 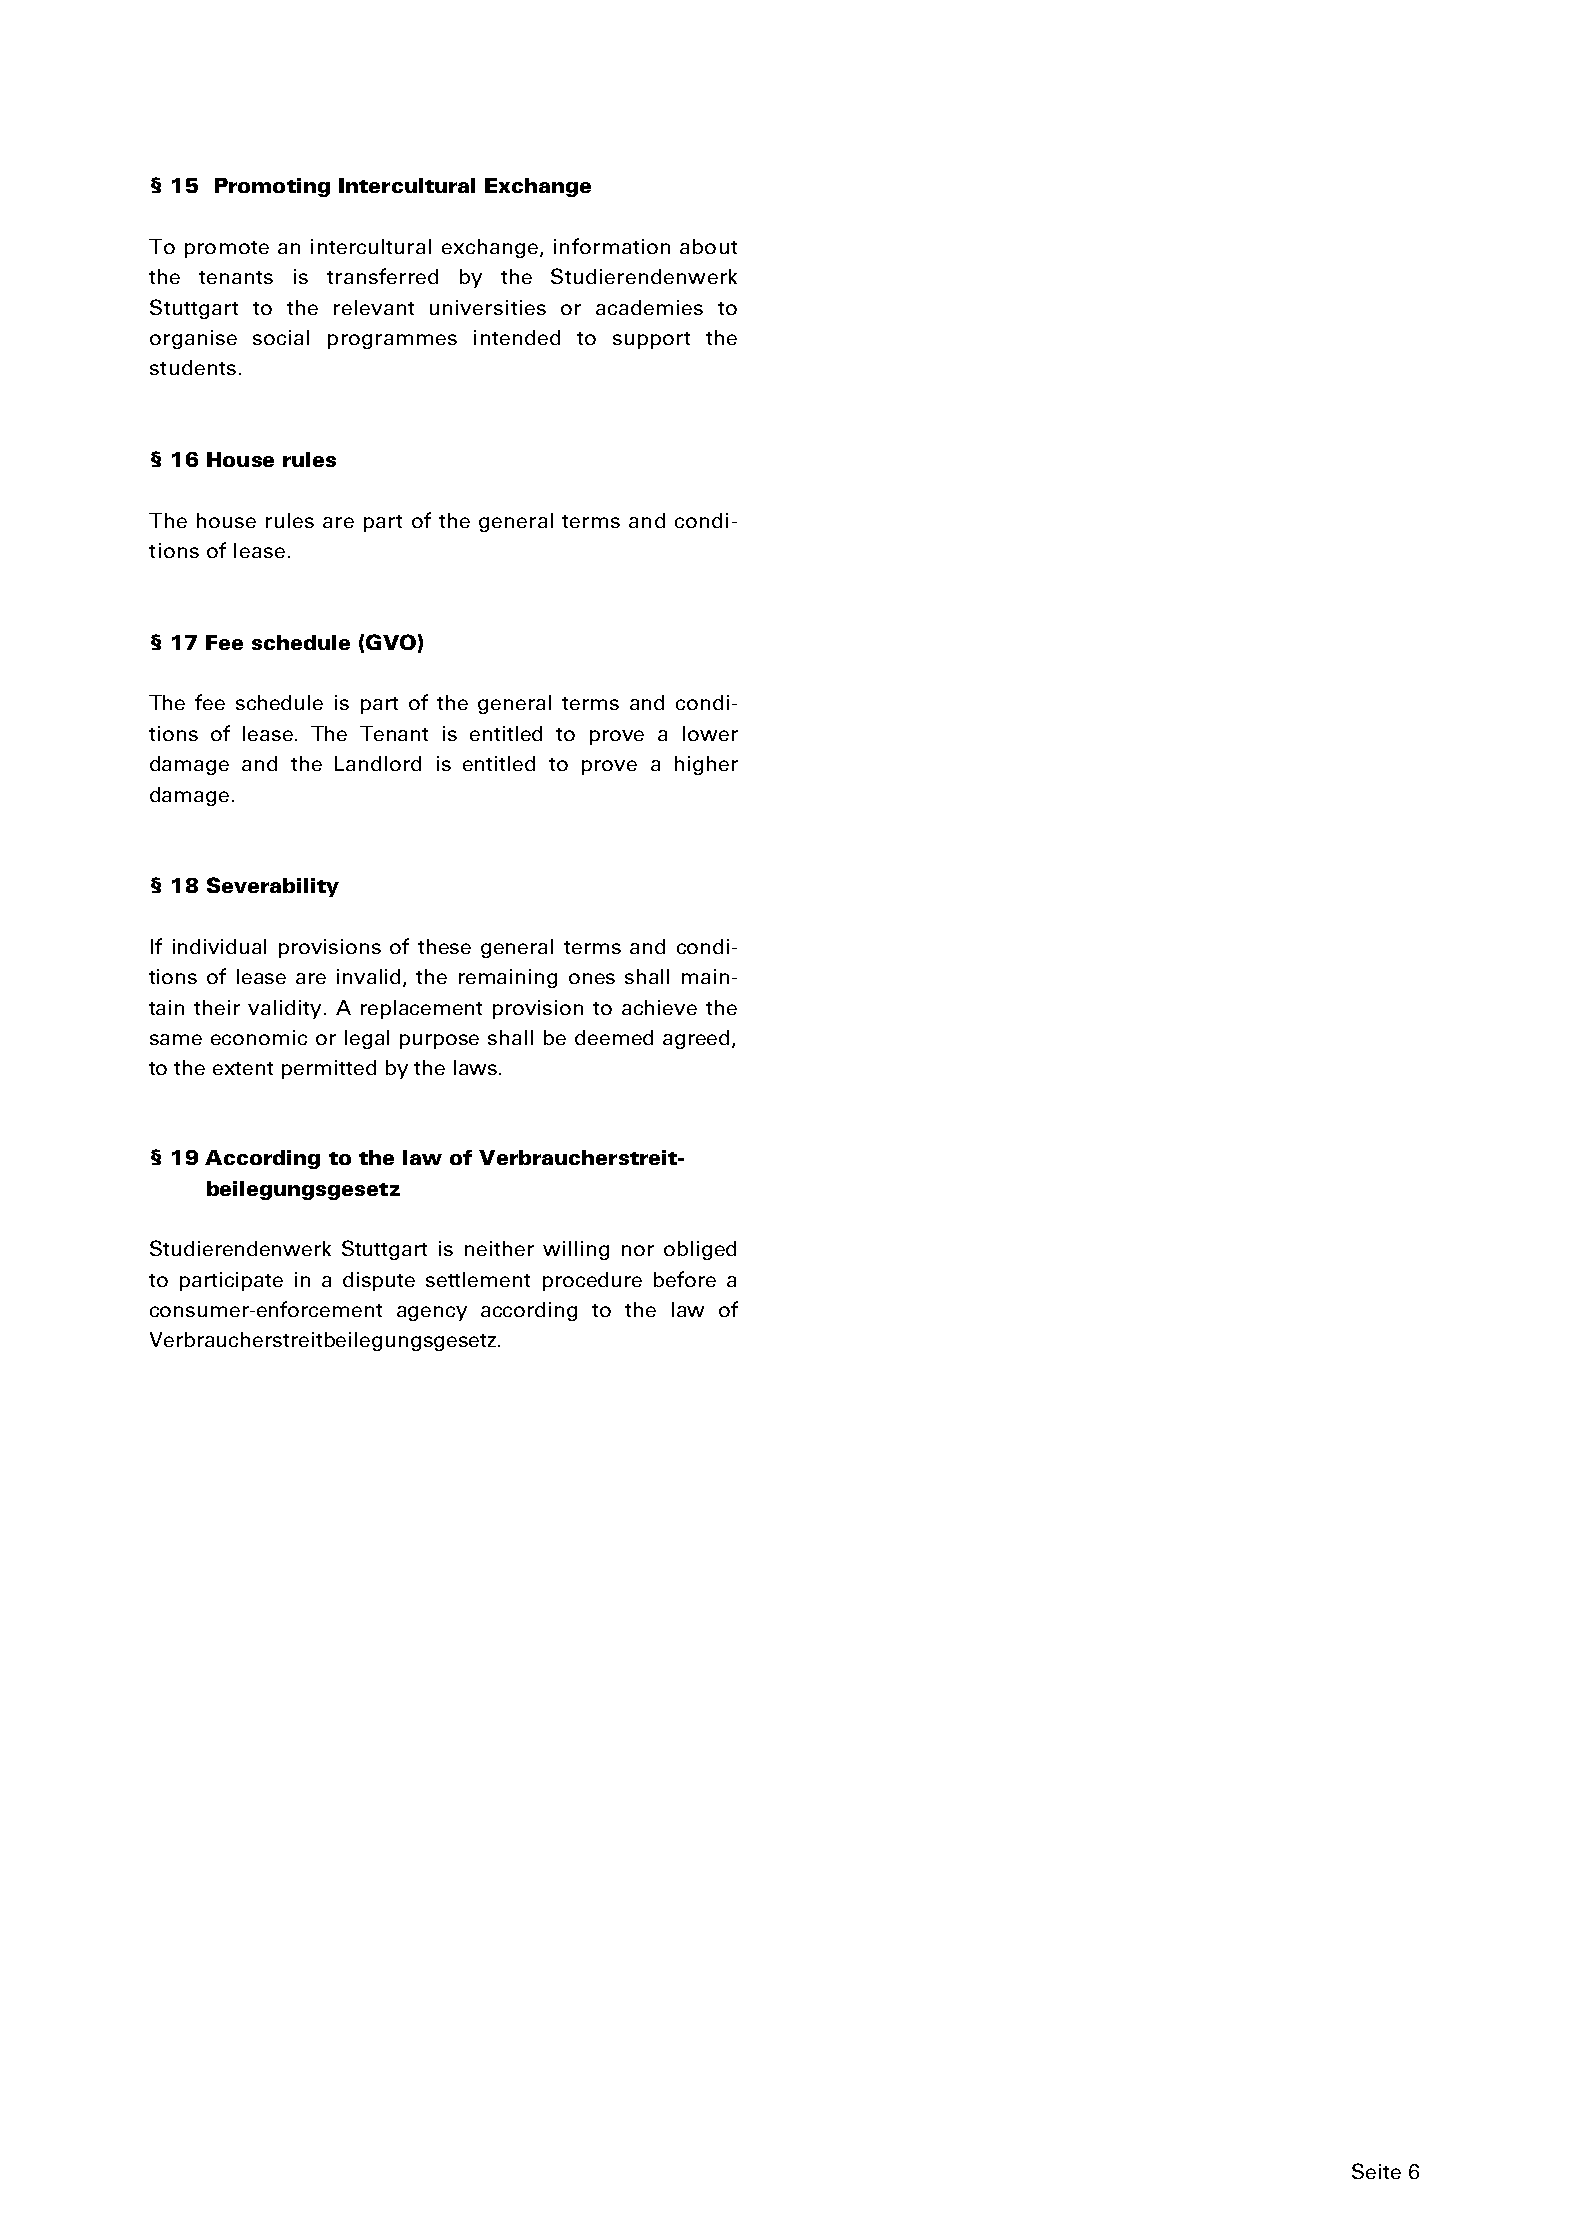 I want to click on transferred, so click(x=382, y=276).
